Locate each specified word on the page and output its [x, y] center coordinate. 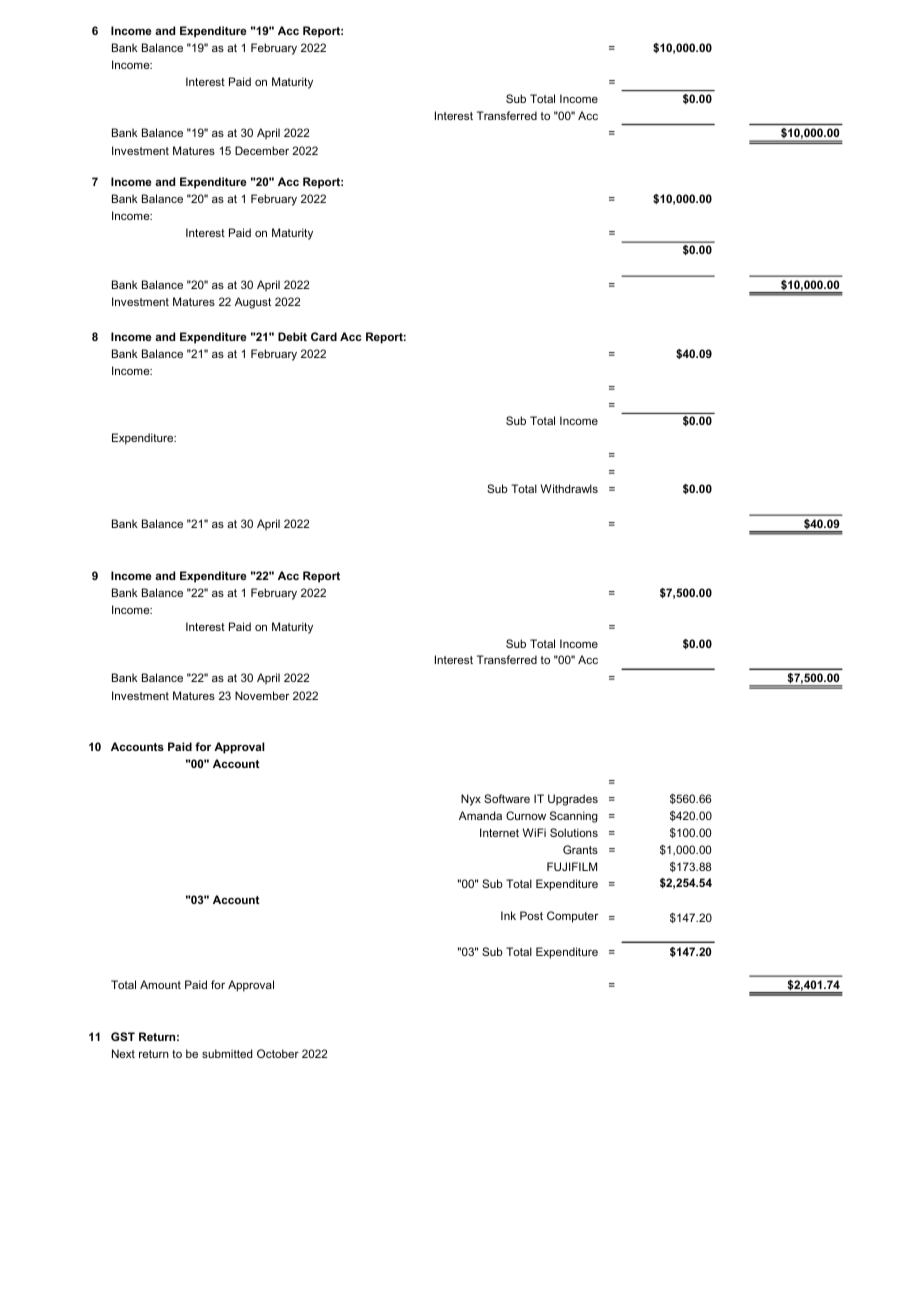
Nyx [471, 800]
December [262, 150]
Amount [160, 984]
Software [507, 798]
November [262, 695]
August [253, 303]
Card [324, 336]
